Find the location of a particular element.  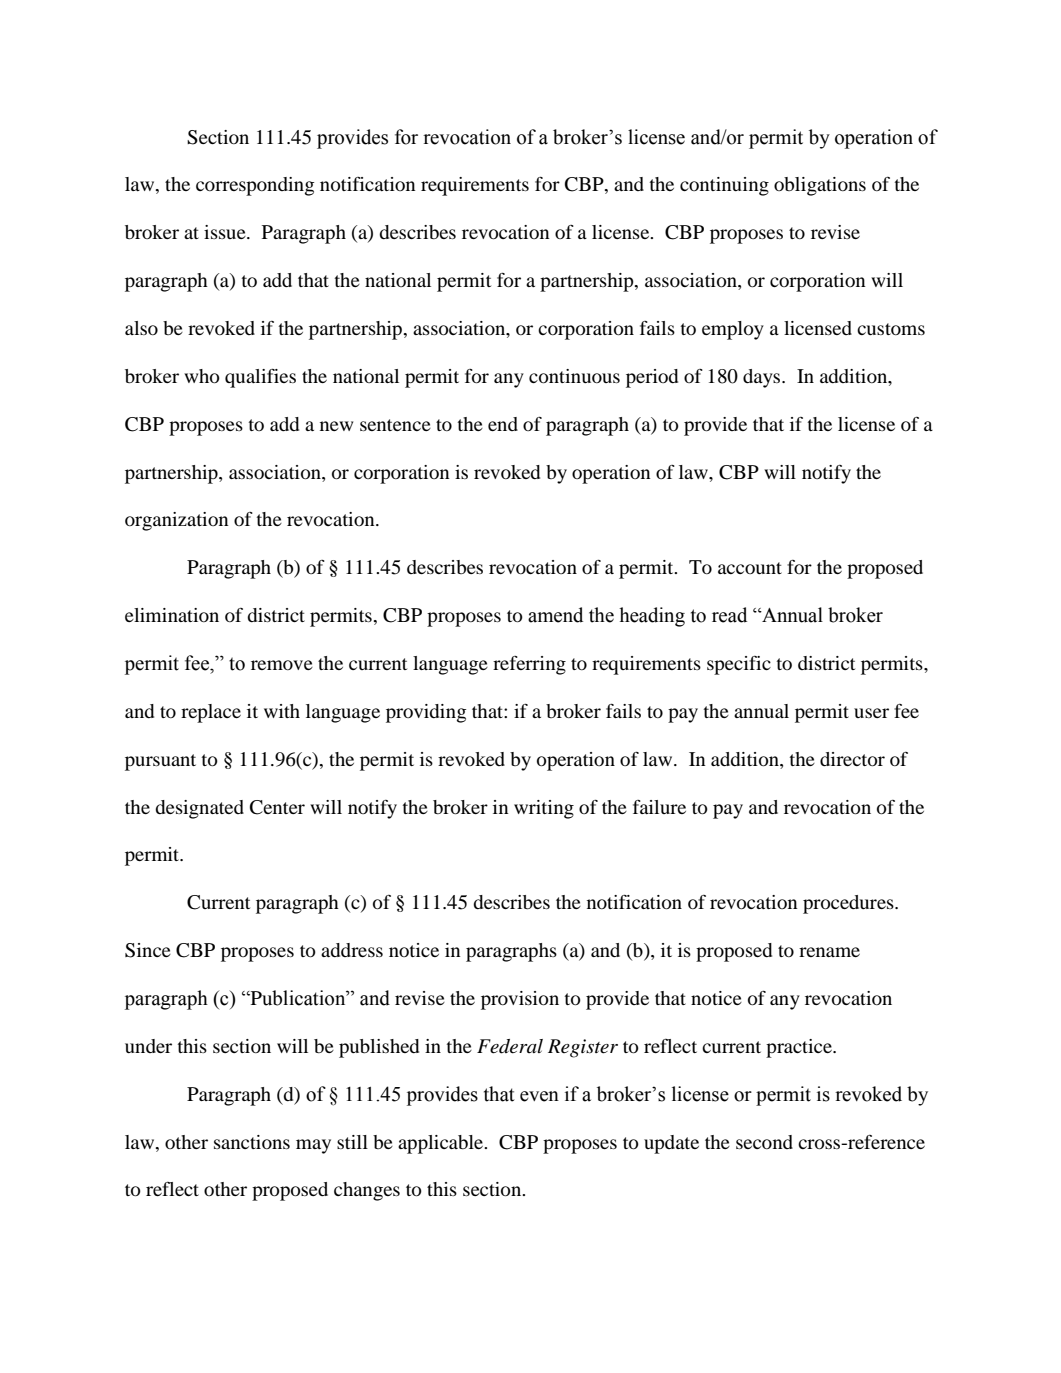

continuing is located at coordinates (724, 186).
